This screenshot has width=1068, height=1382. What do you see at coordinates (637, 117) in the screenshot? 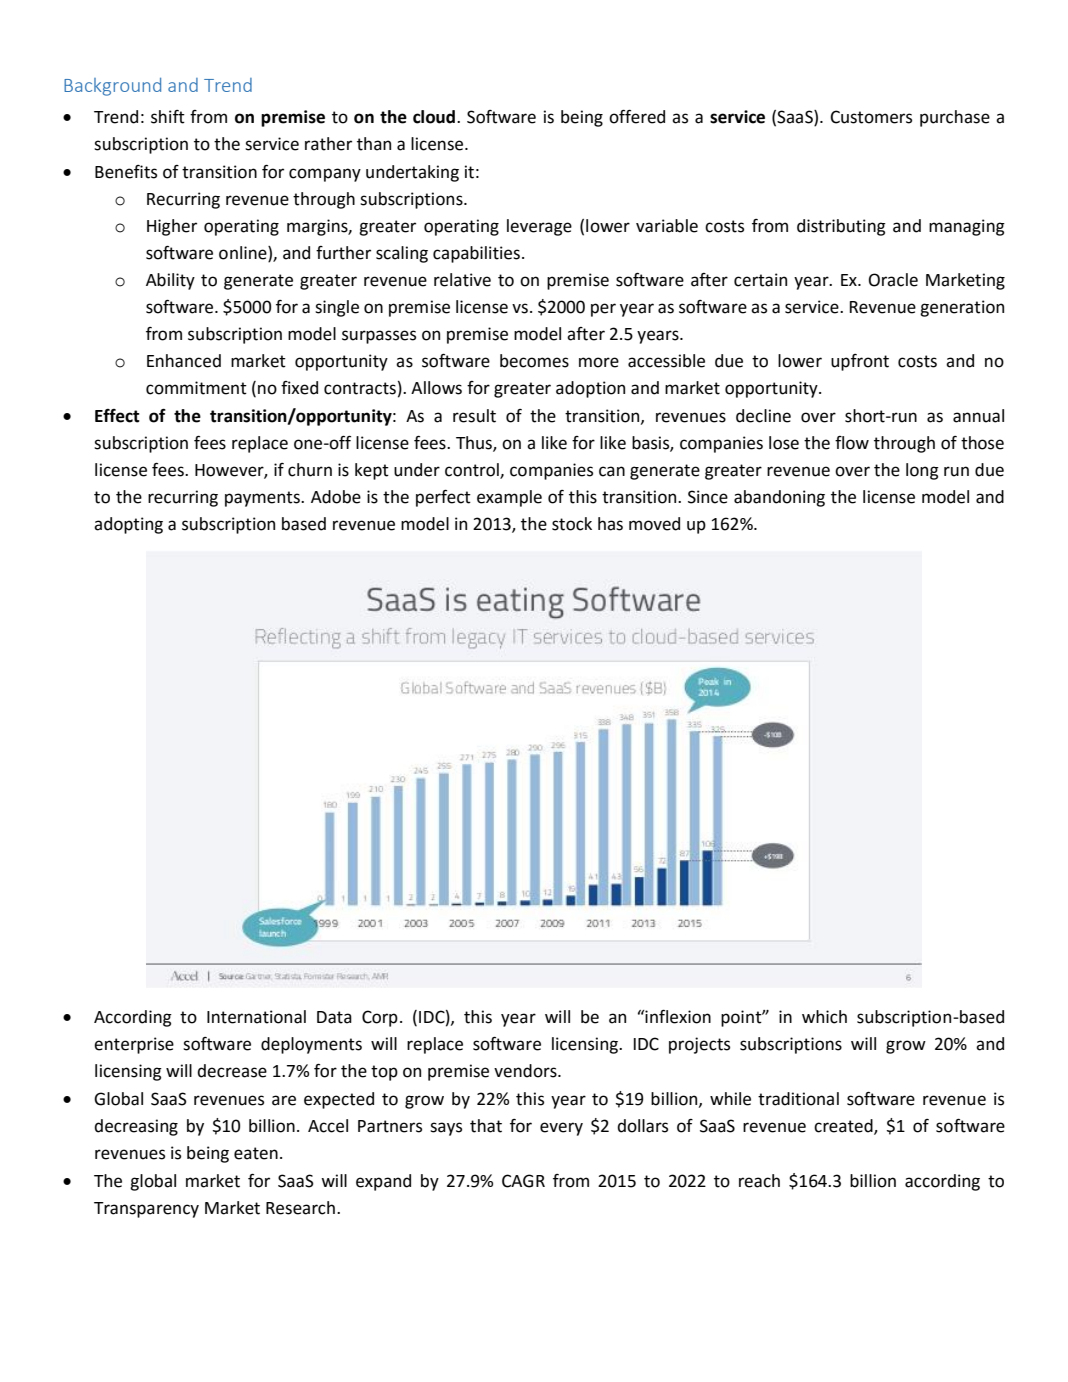
I see `offered` at bounding box center [637, 117].
